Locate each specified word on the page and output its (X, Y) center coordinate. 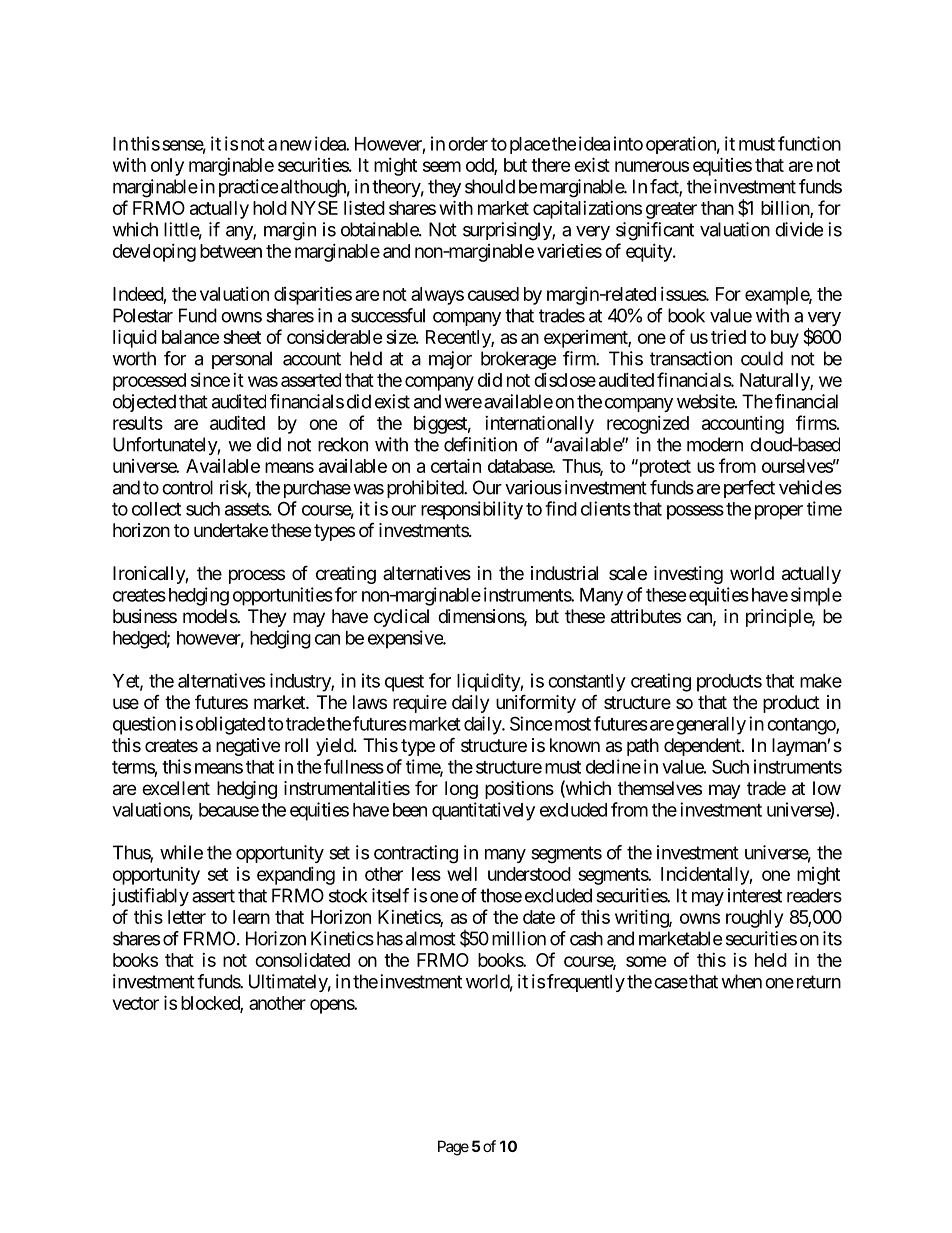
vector (136, 1003)
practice (248, 188)
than (717, 208)
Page (453, 1148)
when (741, 981)
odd (480, 166)
